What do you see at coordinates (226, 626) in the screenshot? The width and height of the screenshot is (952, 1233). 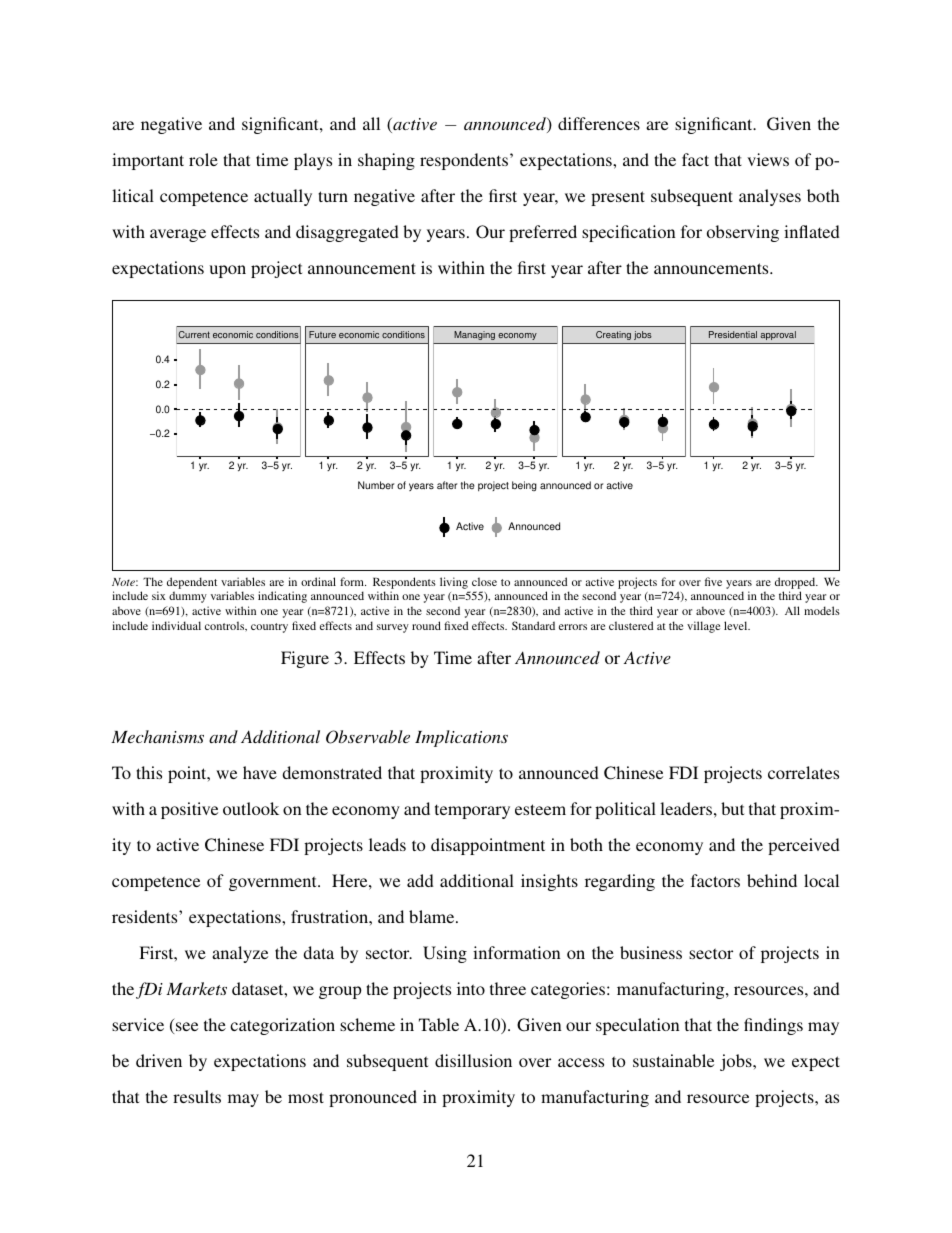 I see `controls` at bounding box center [226, 626].
